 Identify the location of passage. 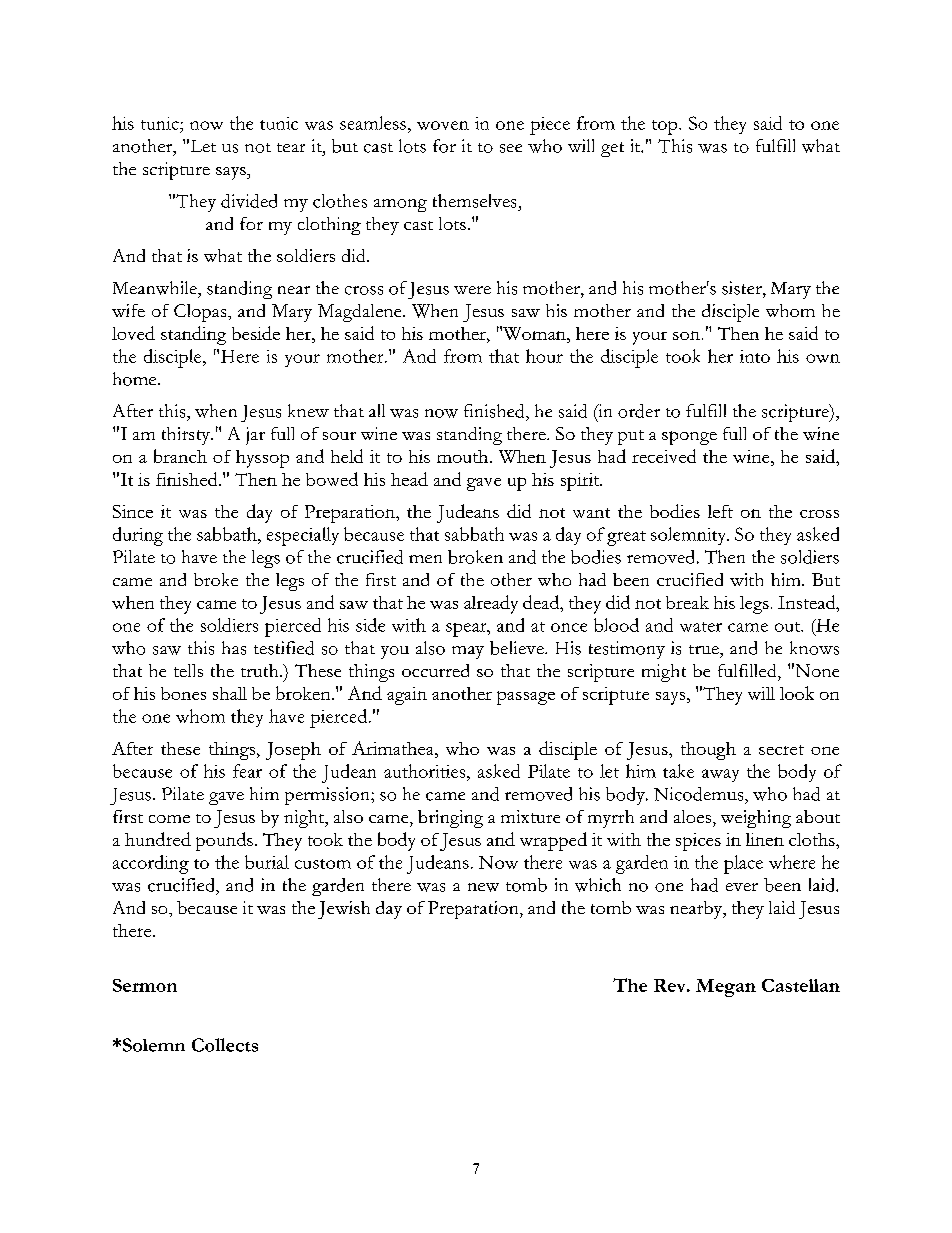
(526, 698).
